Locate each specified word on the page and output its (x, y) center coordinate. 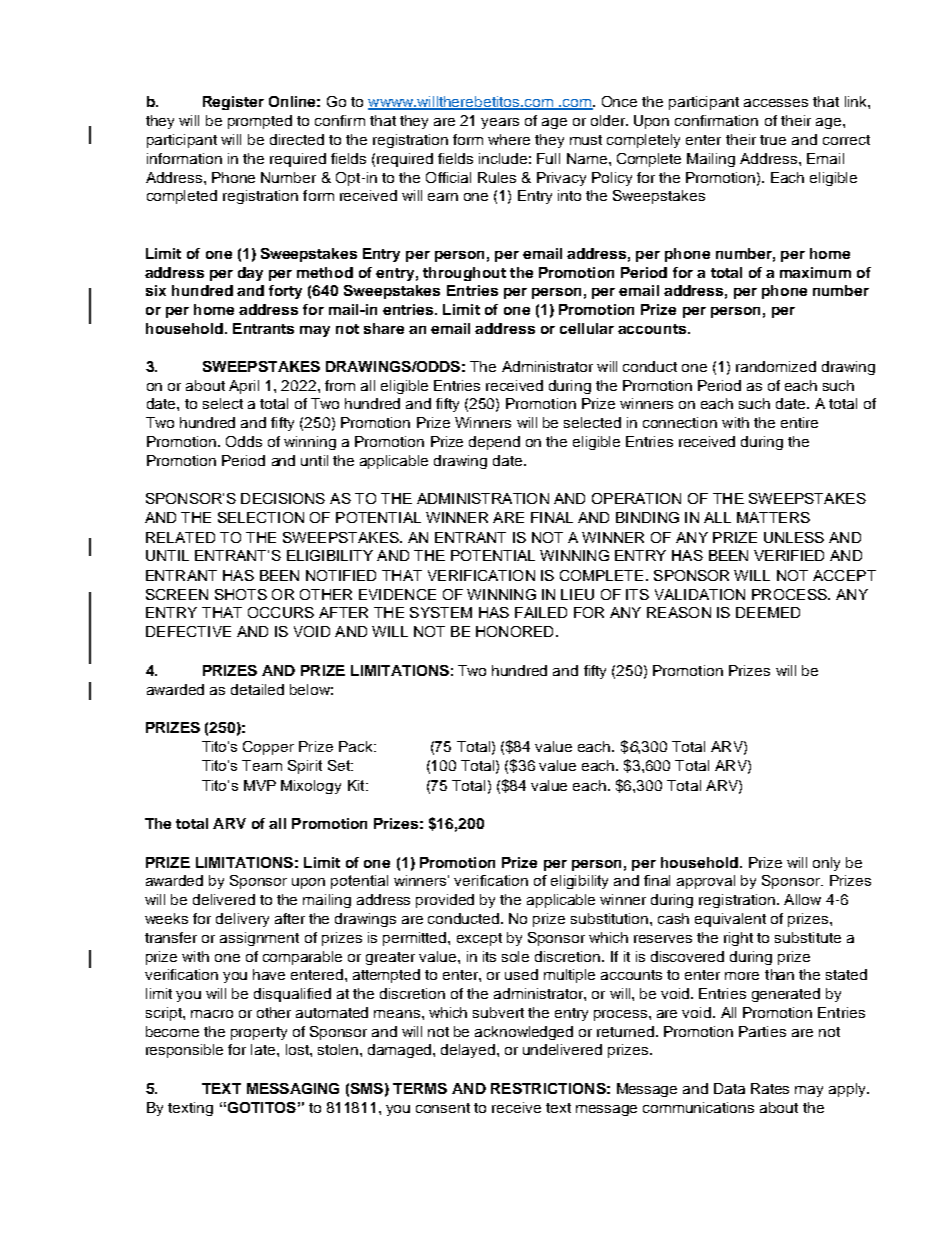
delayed (468, 1051)
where (509, 139)
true (773, 140)
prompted (260, 122)
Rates (770, 1088)
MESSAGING (293, 1088)
